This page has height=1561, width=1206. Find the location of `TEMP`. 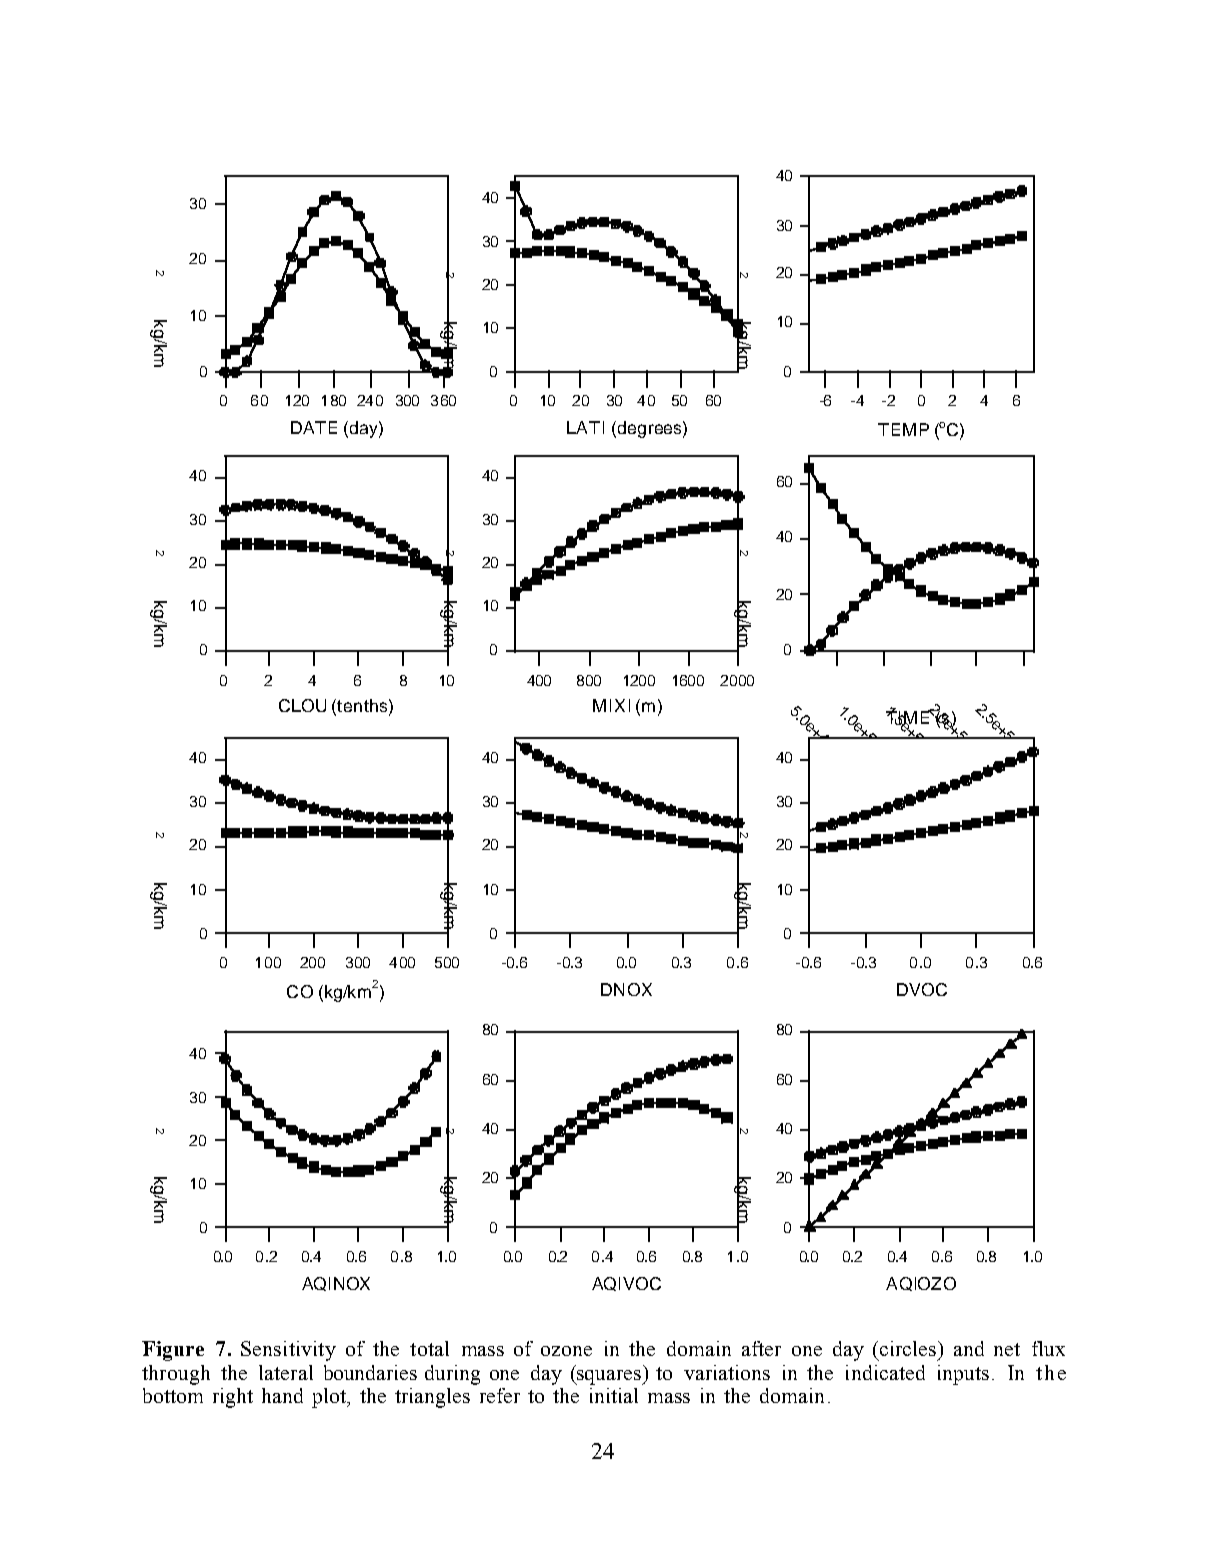

TEMP is located at coordinates (903, 429).
